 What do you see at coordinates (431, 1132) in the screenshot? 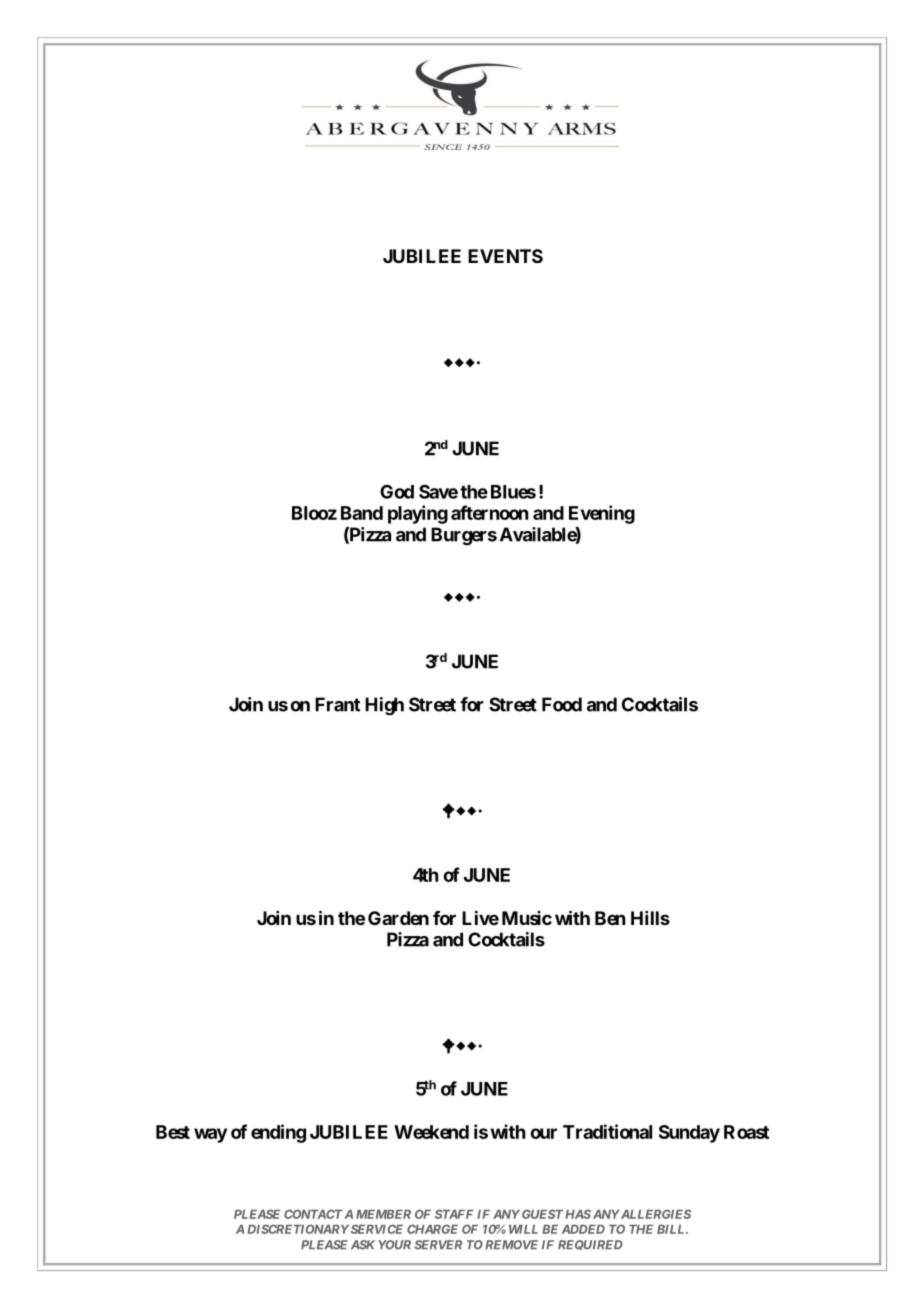
I see `Weekend` at bounding box center [431, 1132].
